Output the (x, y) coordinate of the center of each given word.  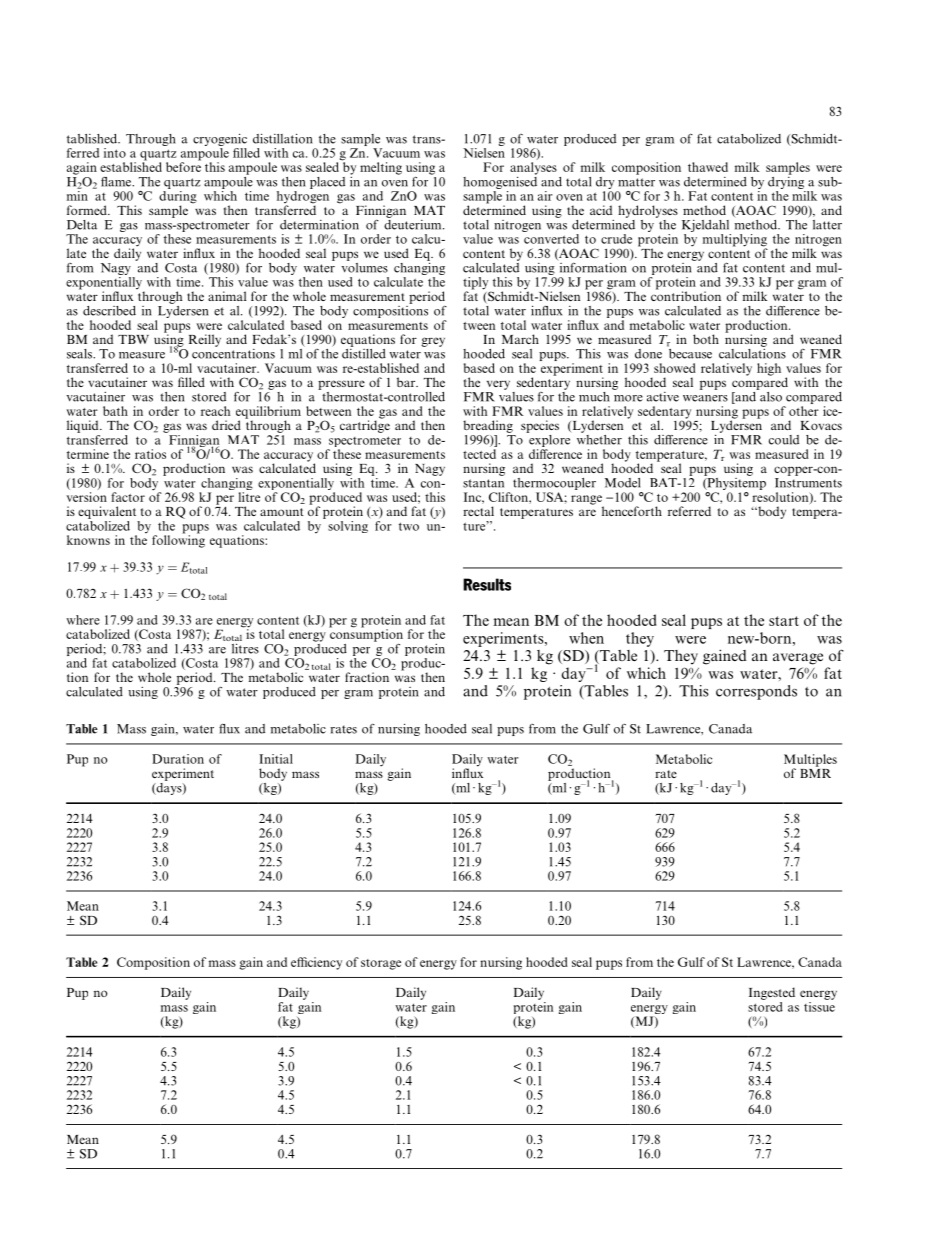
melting (381, 168)
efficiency (316, 963)
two (409, 526)
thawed (708, 167)
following (178, 540)
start (784, 621)
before (183, 166)
